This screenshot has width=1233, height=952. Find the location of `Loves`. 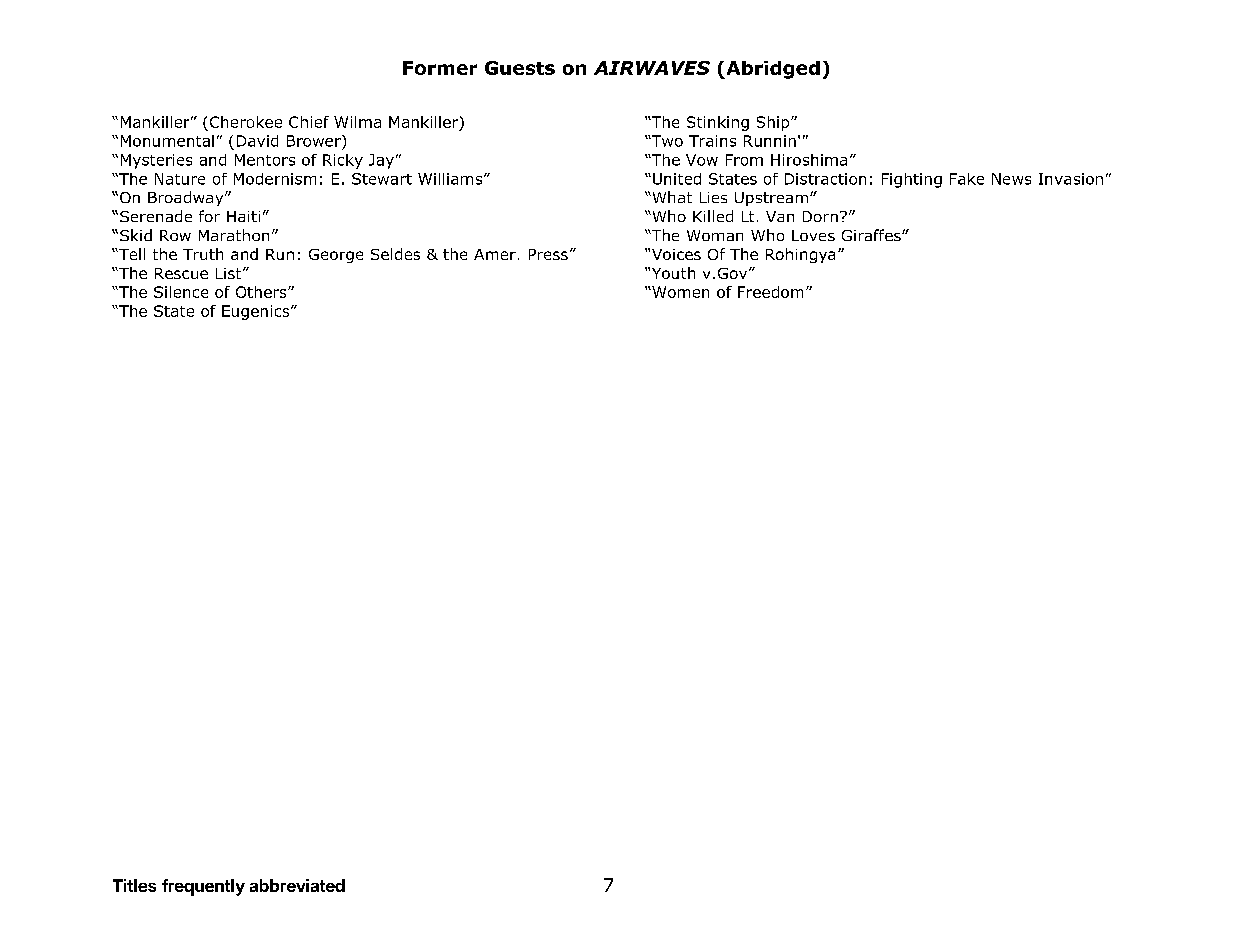

Loves is located at coordinates (813, 235).
